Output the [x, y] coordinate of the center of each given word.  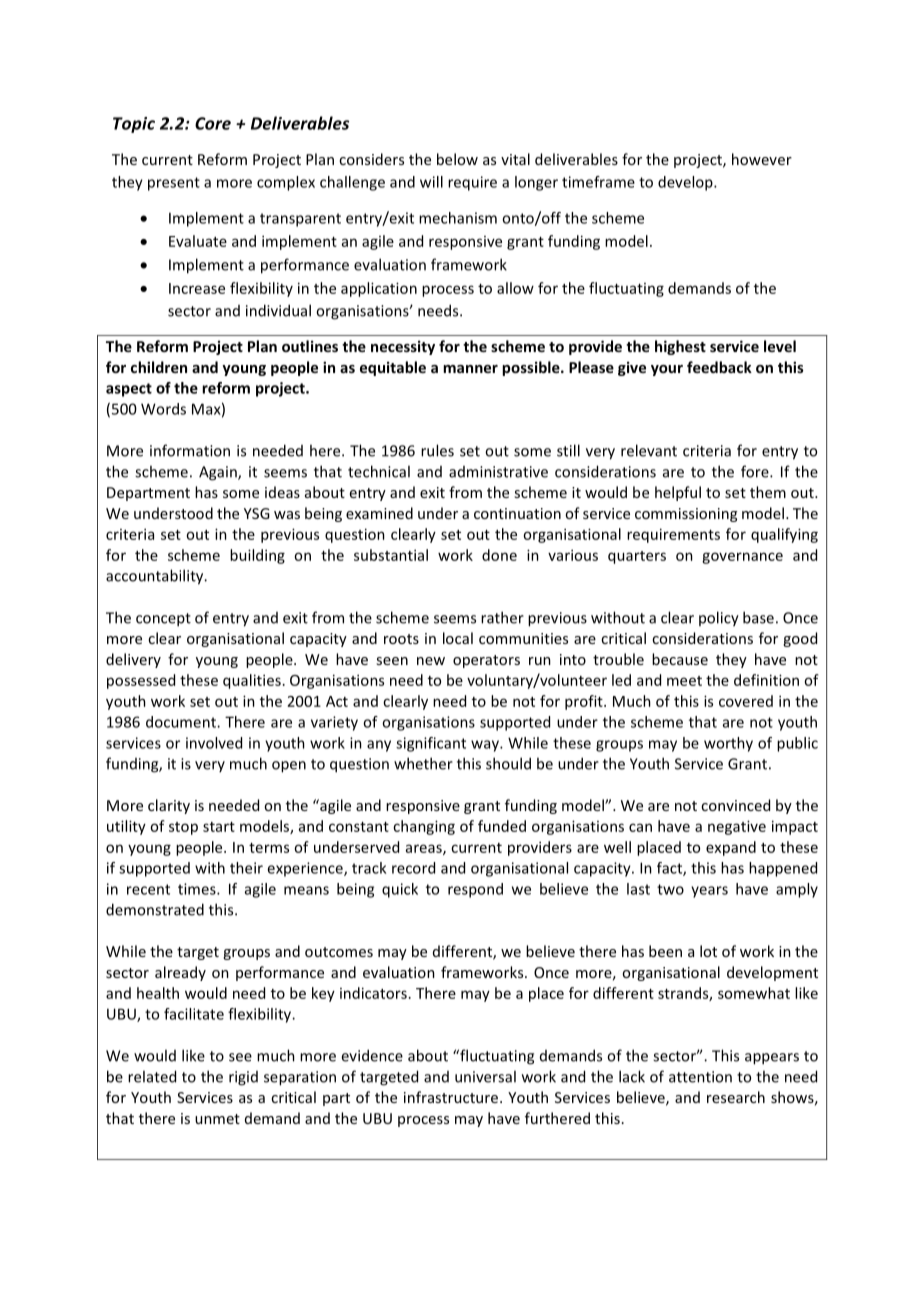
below [457, 159]
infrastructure [451, 1097]
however [762, 159]
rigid [243, 1078]
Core [213, 123]
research [736, 1097]
